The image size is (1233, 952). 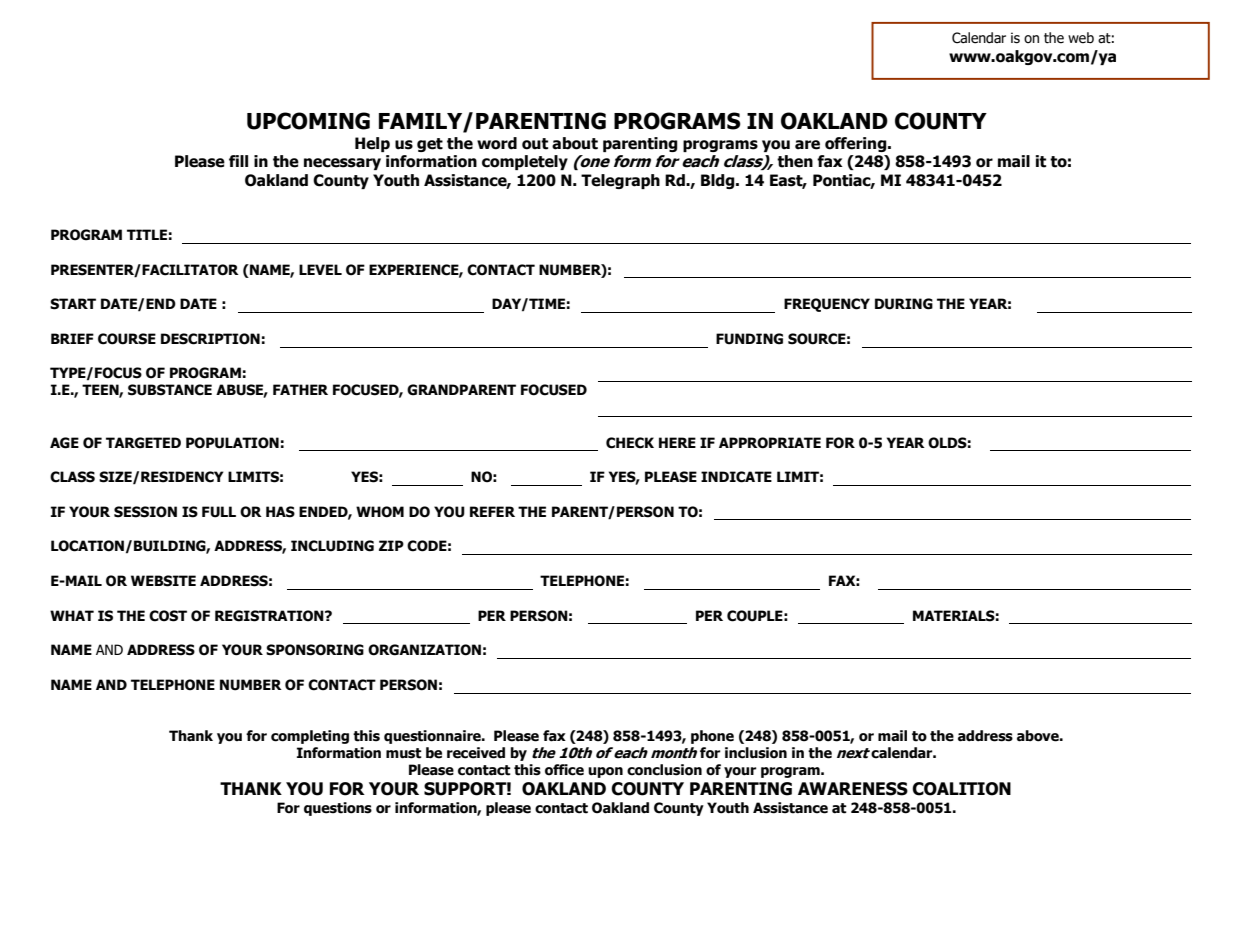 What do you see at coordinates (143, 443) in the screenshot?
I see `TARGETED` at bounding box center [143, 443].
